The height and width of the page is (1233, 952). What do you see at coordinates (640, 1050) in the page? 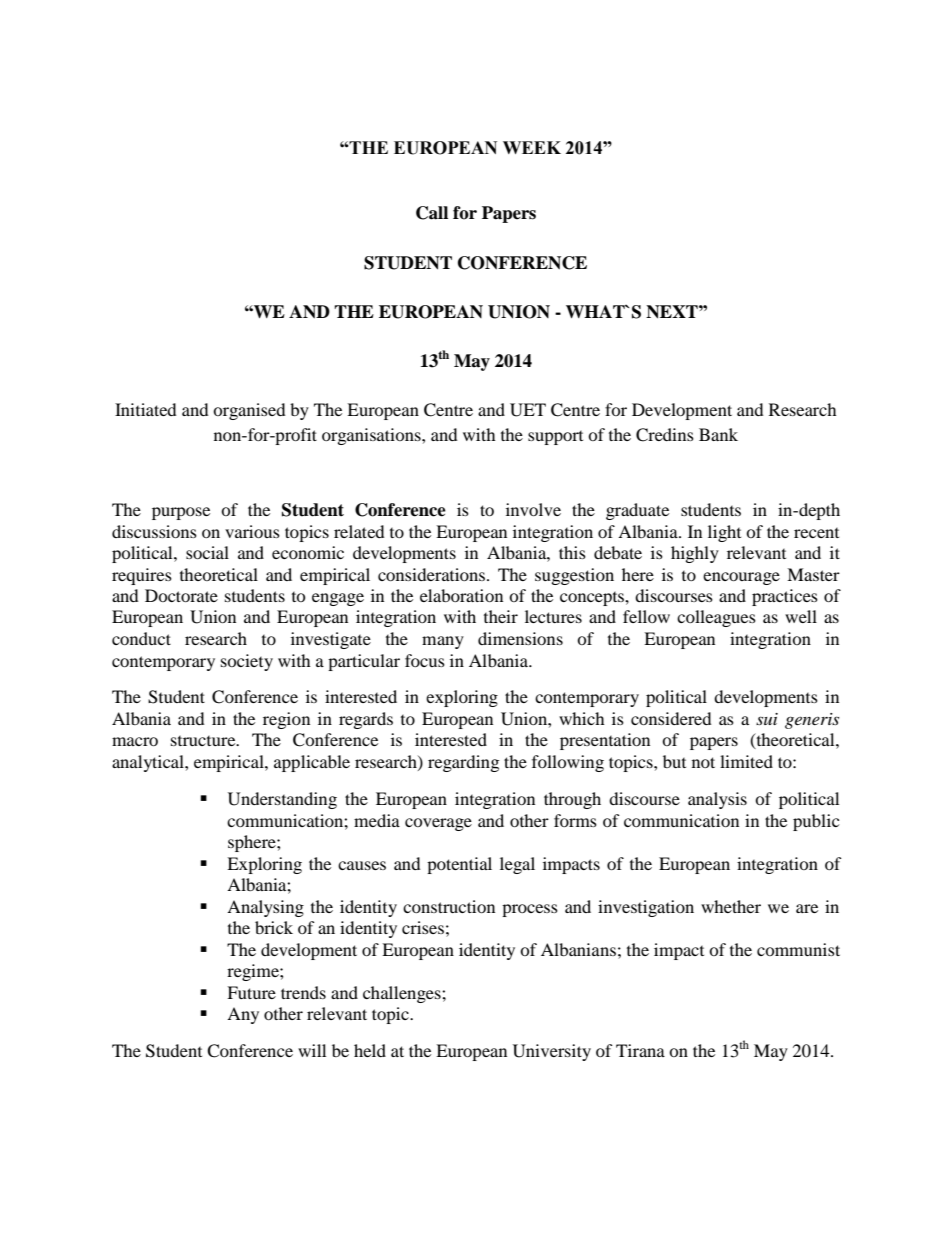
I see `Tirana` at bounding box center [640, 1050].
